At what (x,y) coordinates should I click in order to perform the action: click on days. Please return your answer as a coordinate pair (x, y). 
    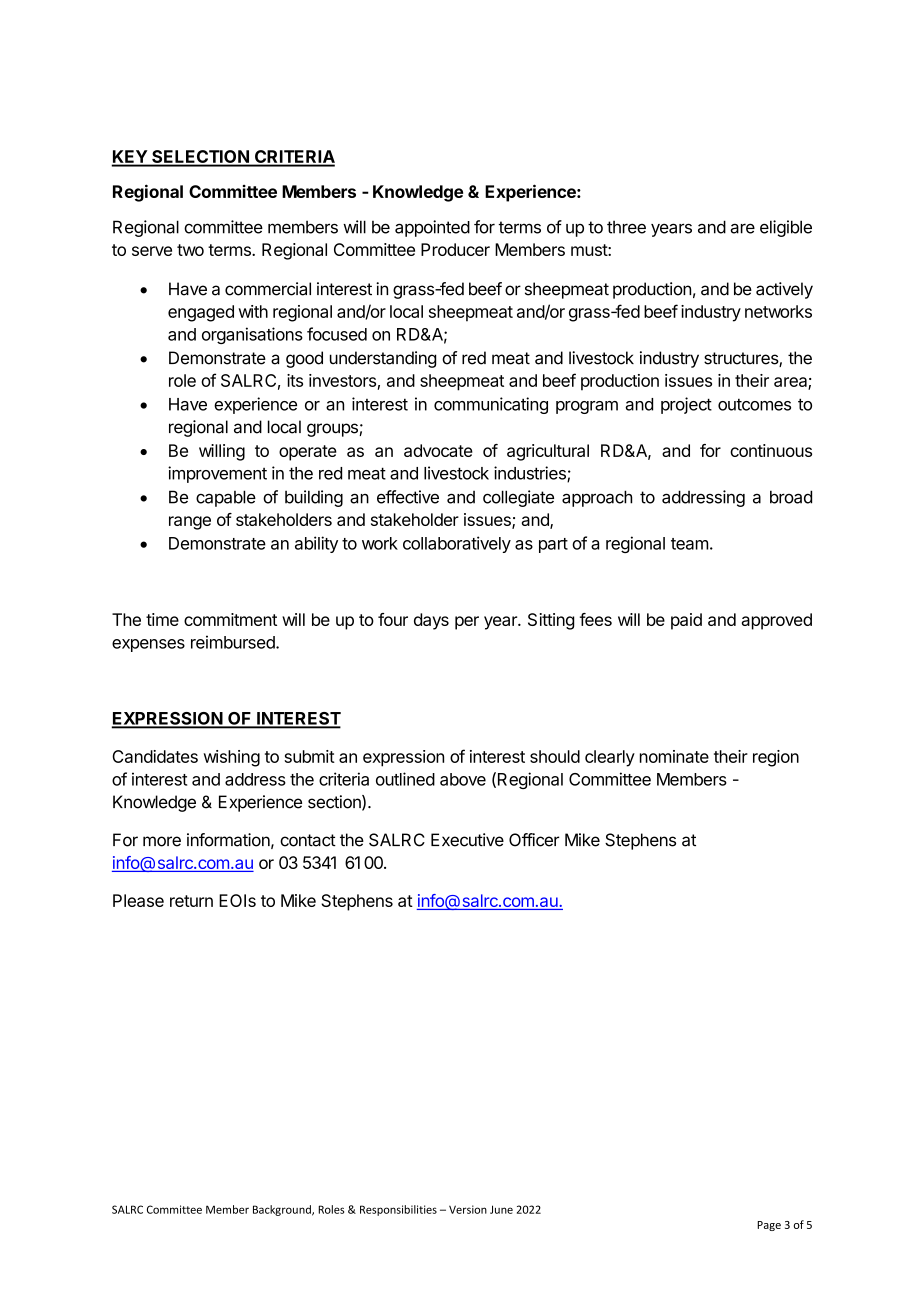
    Looking at the image, I should click on (431, 621).
